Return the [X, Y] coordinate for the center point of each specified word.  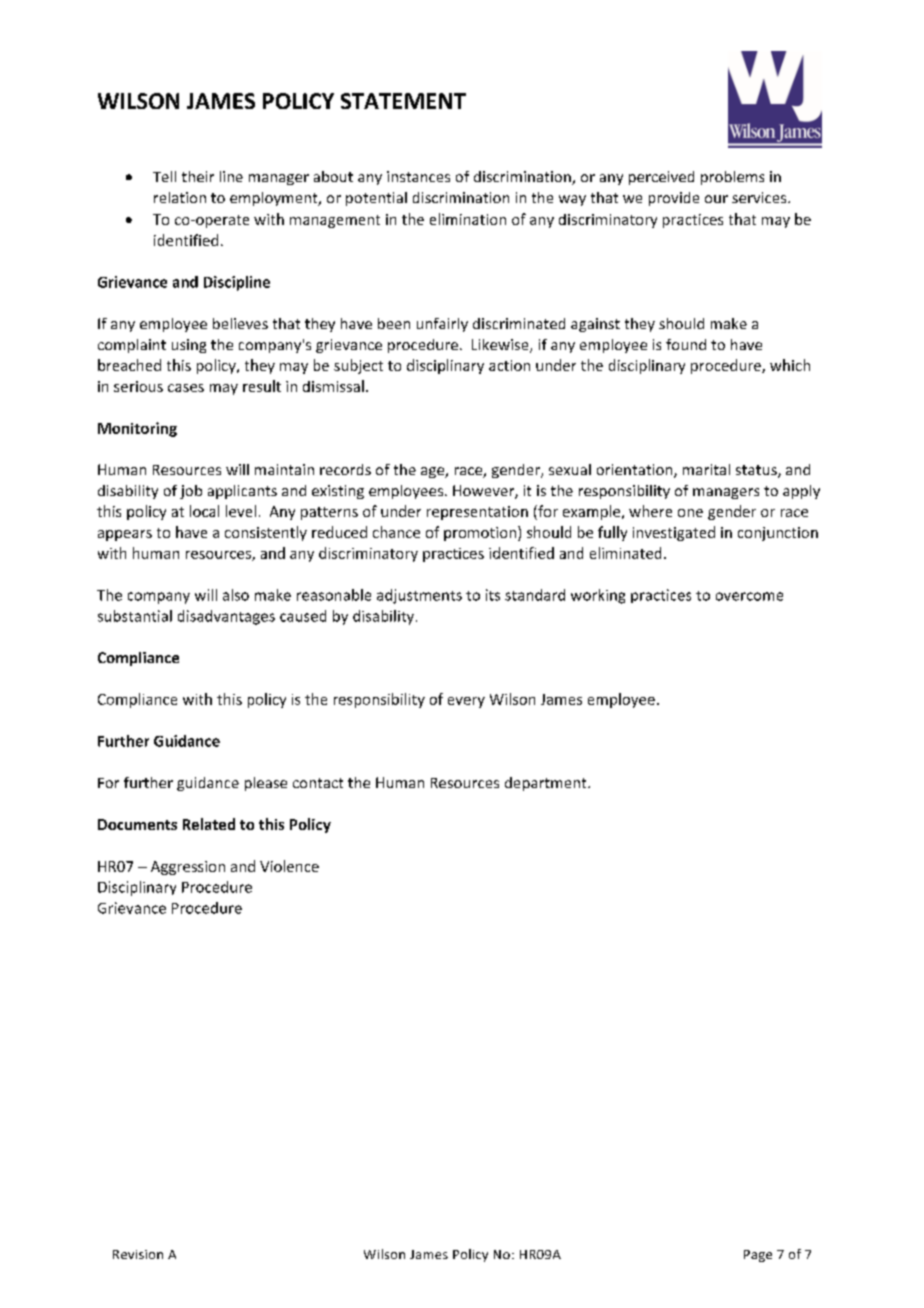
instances [418, 176]
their [198, 176]
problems [732, 178]
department [547, 784]
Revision [138, 1254]
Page [758, 1256]
